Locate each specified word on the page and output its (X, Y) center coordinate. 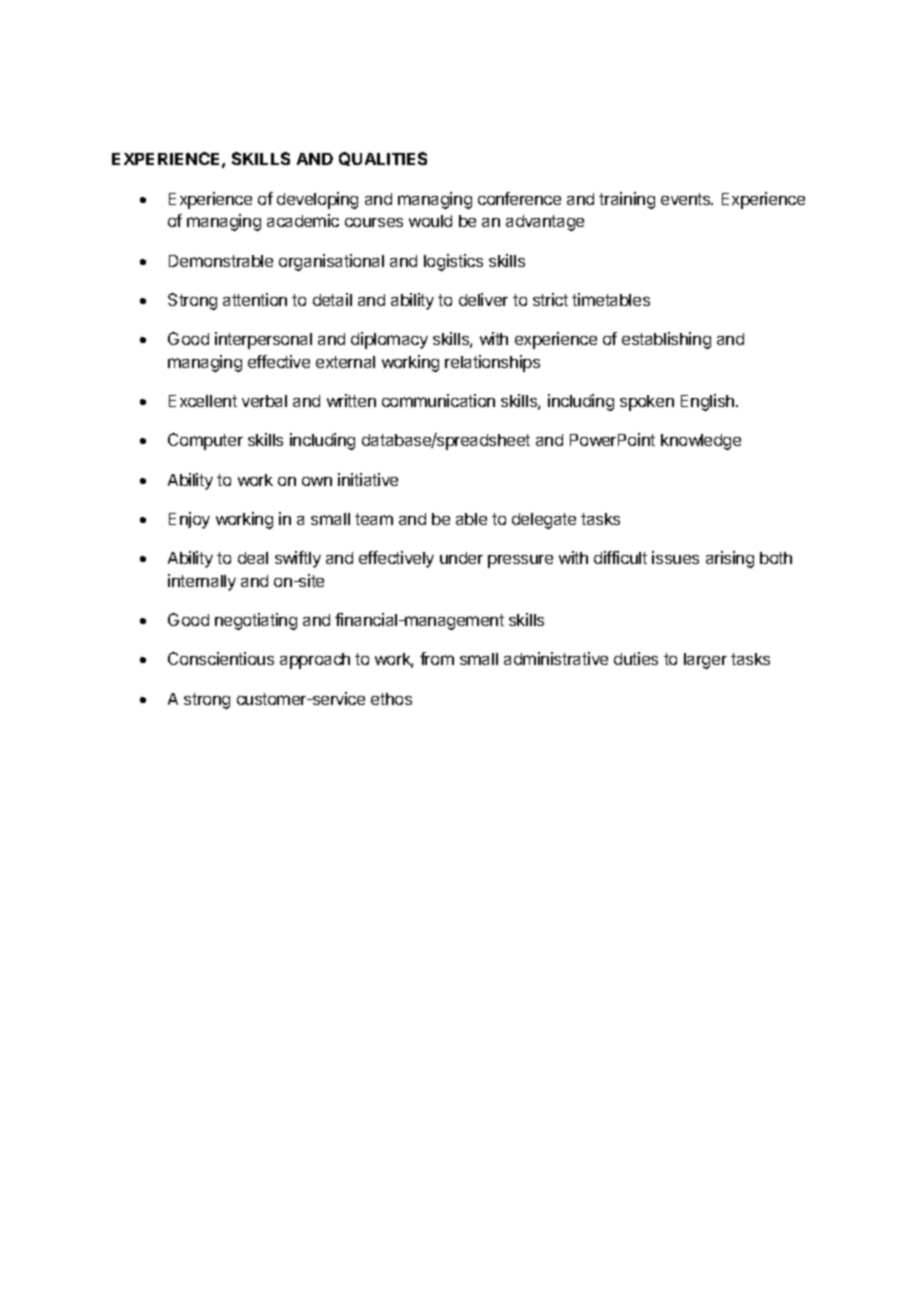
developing (317, 200)
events (687, 199)
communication (438, 400)
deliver (483, 299)
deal (253, 558)
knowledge (701, 442)
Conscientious (221, 658)
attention (255, 299)
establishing (666, 340)
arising (730, 559)
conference (519, 198)
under (461, 558)
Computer (205, 441)
